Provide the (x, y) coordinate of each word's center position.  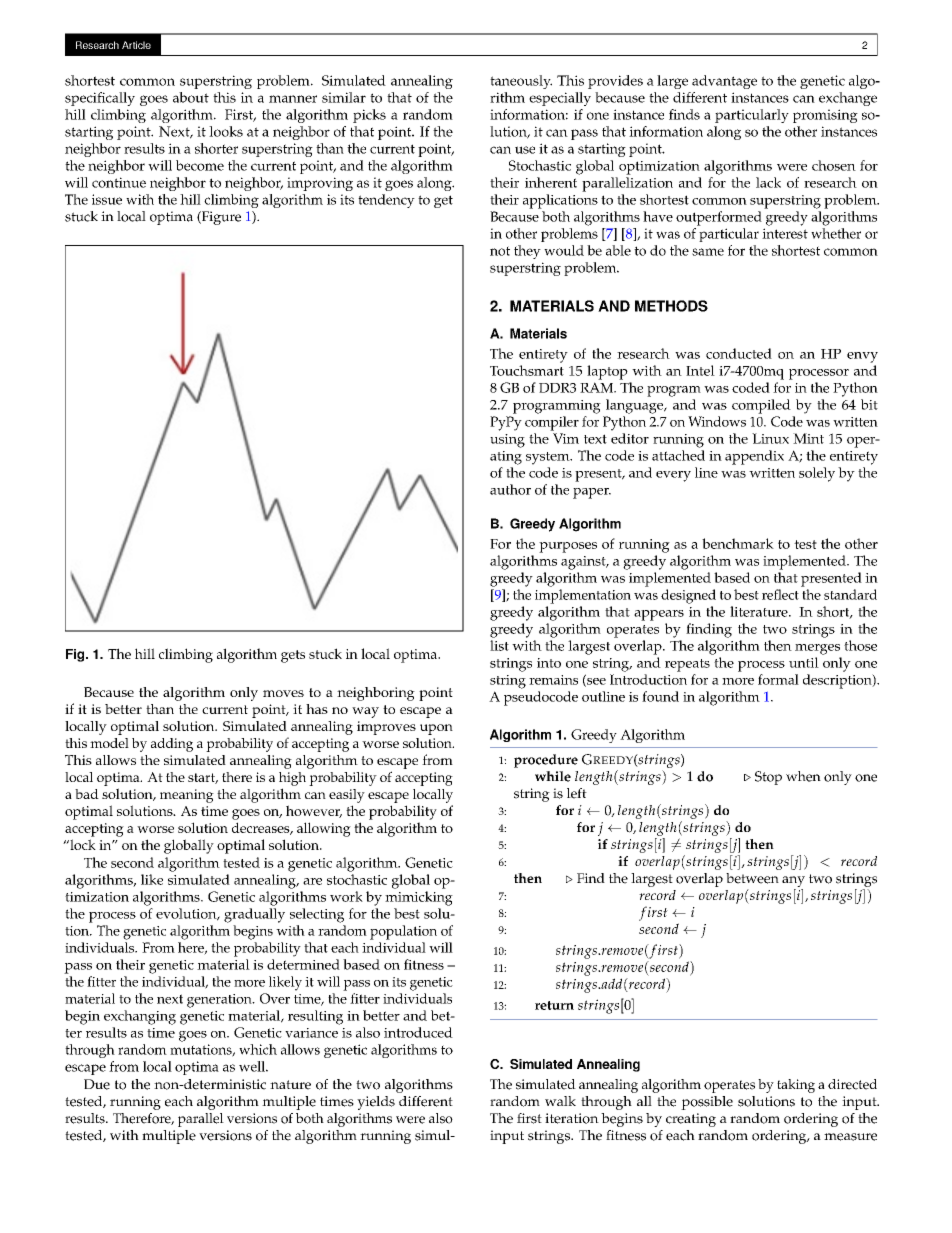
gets (293, 656)
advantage (724, 82)
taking (796, 1086)
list (499, 645)
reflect (780, 594)
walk (560, 1101)
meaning (187, 796)
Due (97, 1084)
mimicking (419, 898)
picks (369, 116)
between (752, 878)
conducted (739, 353)
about (191, 97)
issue (107, 199)
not (500, 251)
